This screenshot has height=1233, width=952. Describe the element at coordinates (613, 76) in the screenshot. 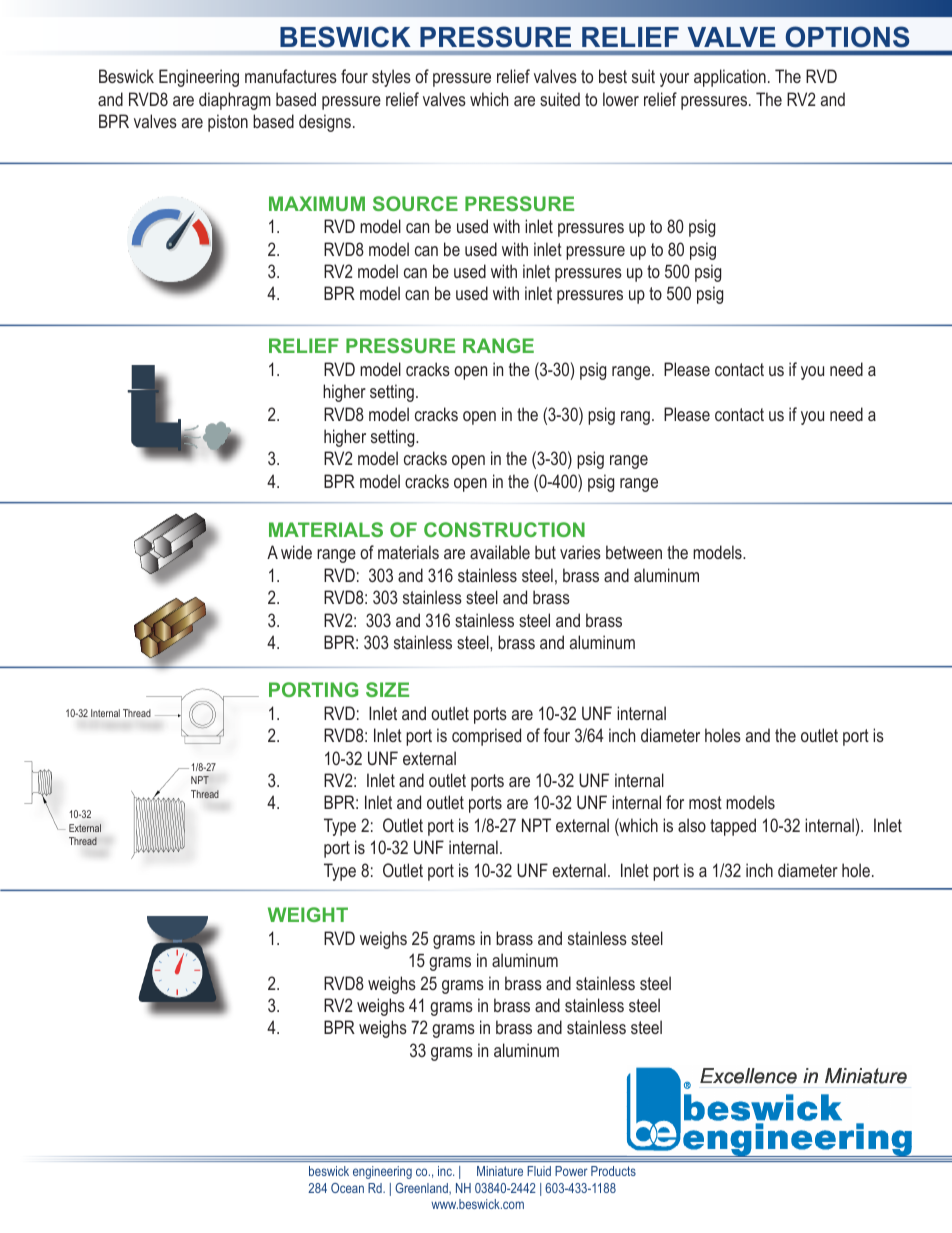

I see `best` at that location.
